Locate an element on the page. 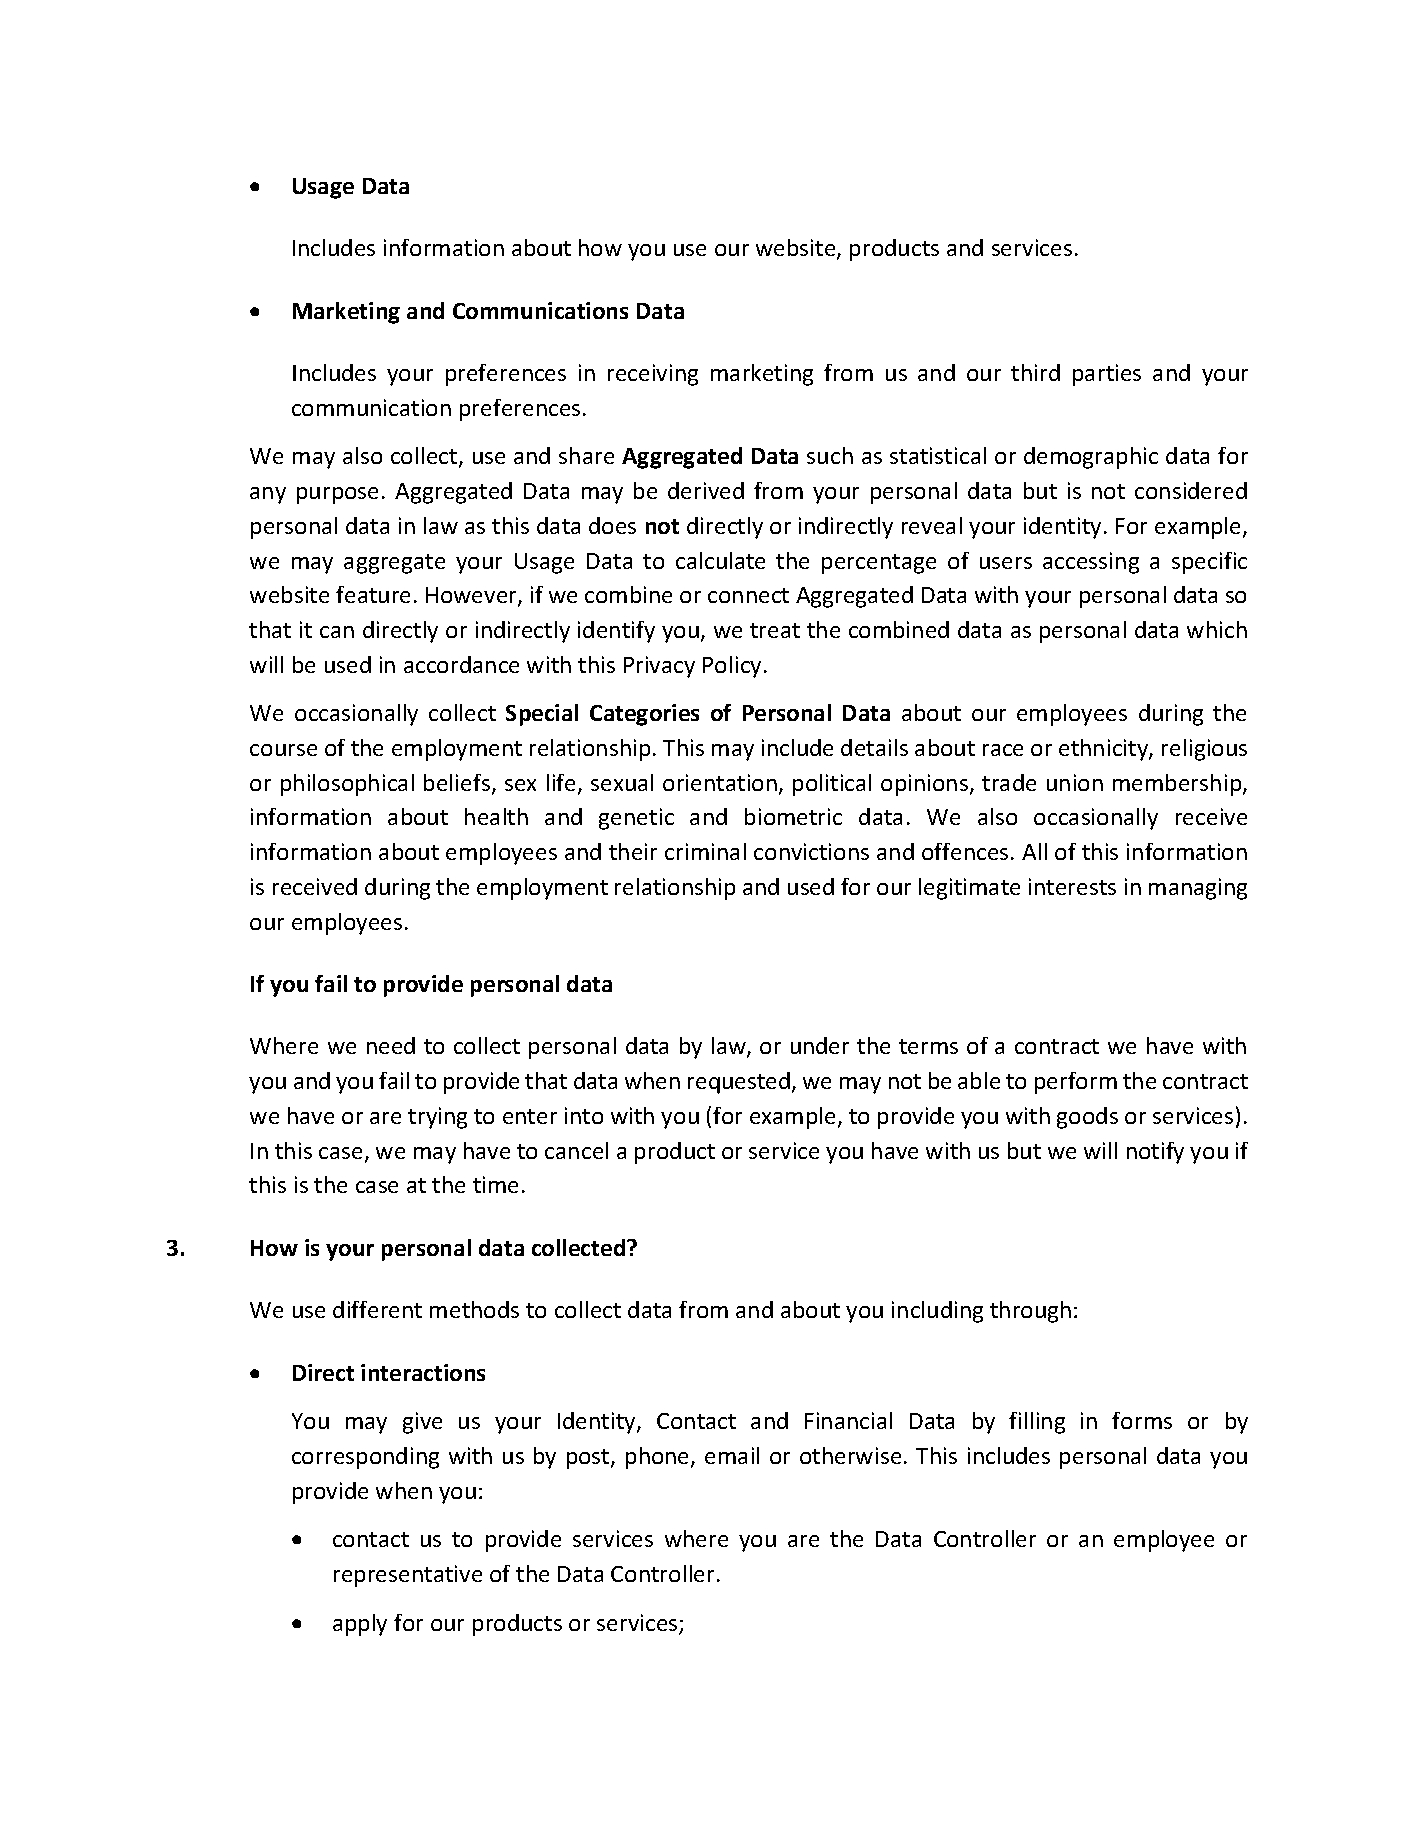  purpose is located at coordinates (337, 495).
